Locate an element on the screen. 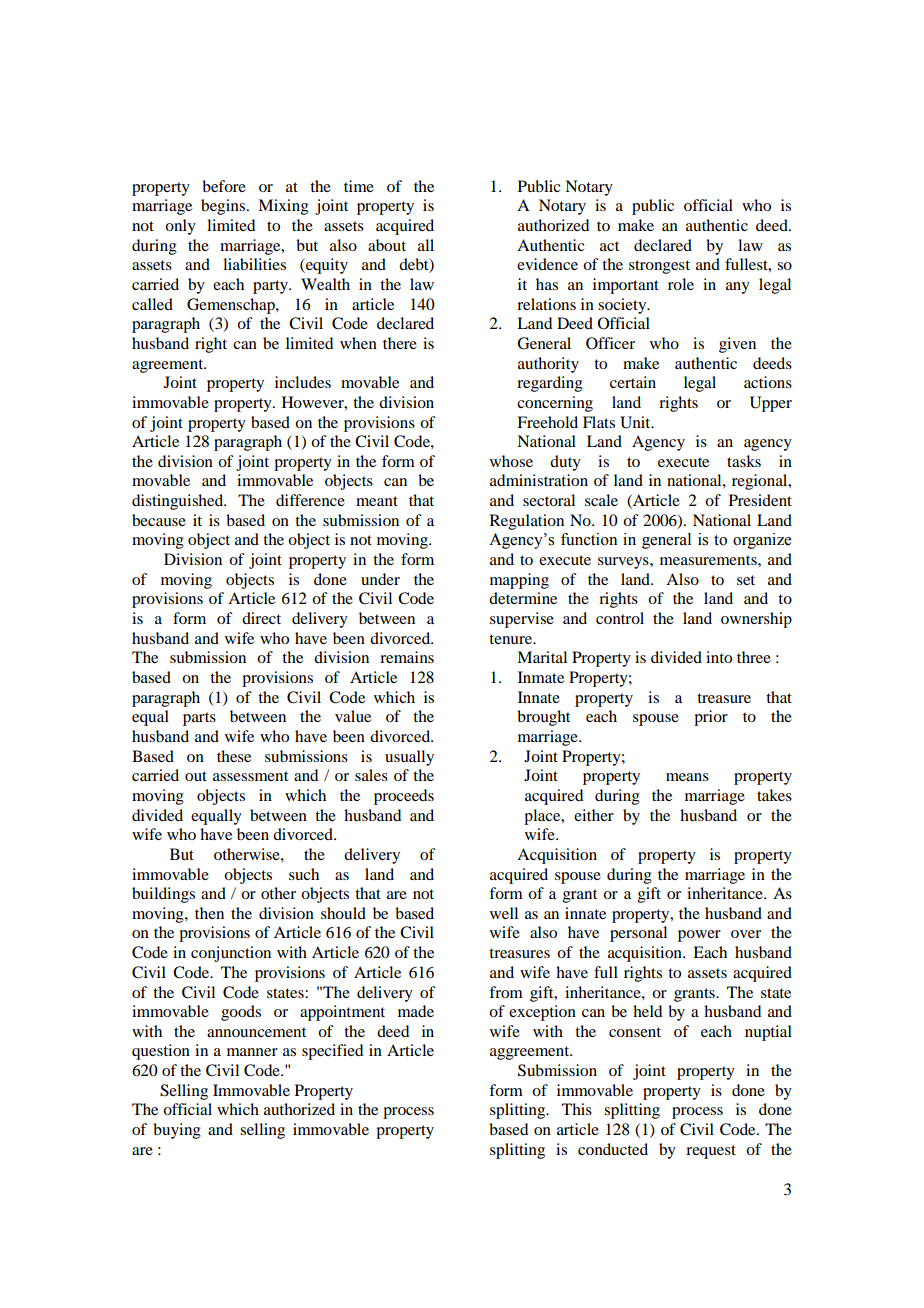 The width and height of the screenshot is (924, 1308). begins is located at coordinates (224, 207).
